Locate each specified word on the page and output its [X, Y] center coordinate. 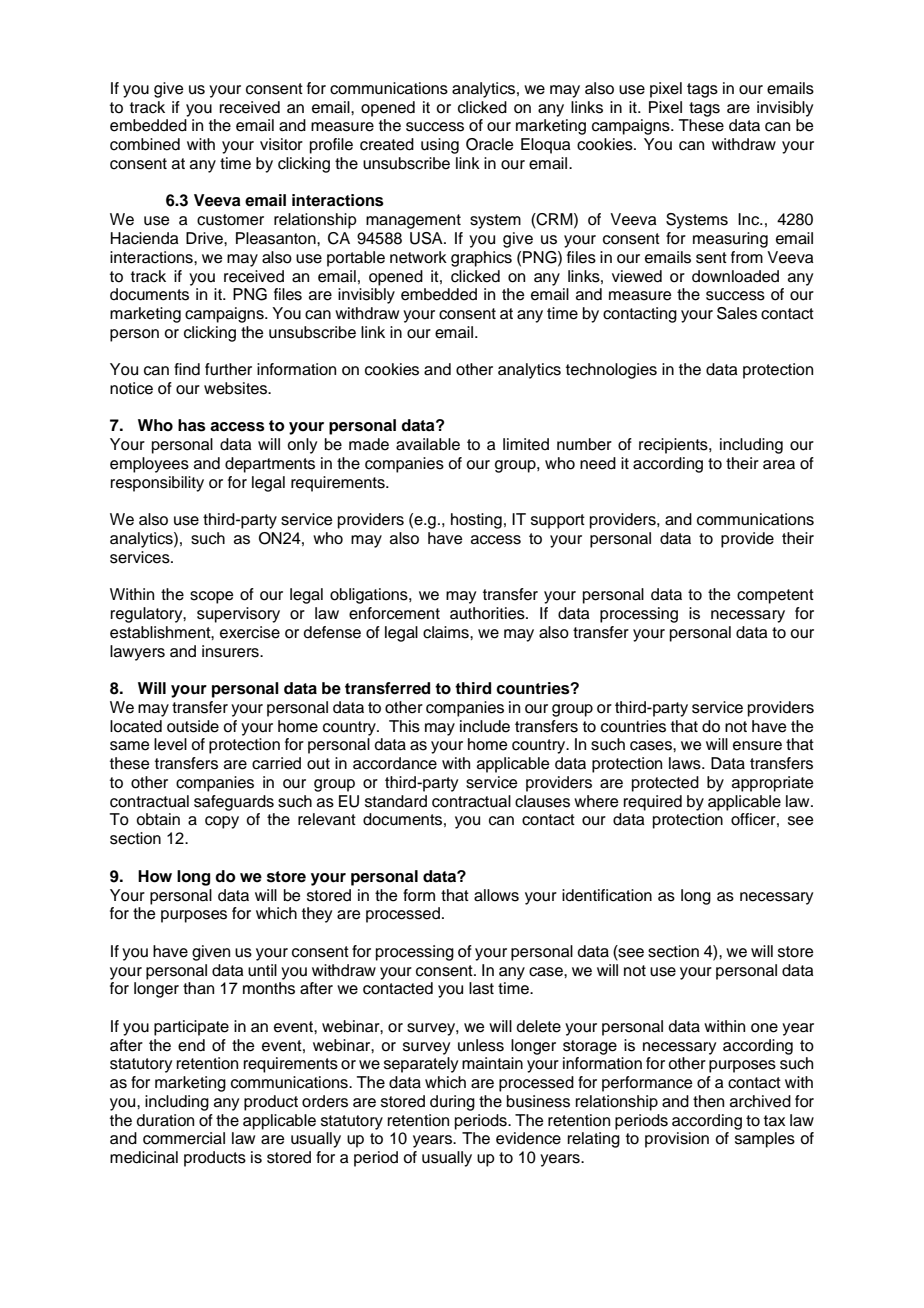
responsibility [157, 484]
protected [665, 784]
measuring [730, 240]
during [452, 1103]
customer [230, 220]
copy [222, 822]
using [440, 146]
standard [396, 801]
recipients [674, 446]
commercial [184, 1138]
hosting [476, 521]
